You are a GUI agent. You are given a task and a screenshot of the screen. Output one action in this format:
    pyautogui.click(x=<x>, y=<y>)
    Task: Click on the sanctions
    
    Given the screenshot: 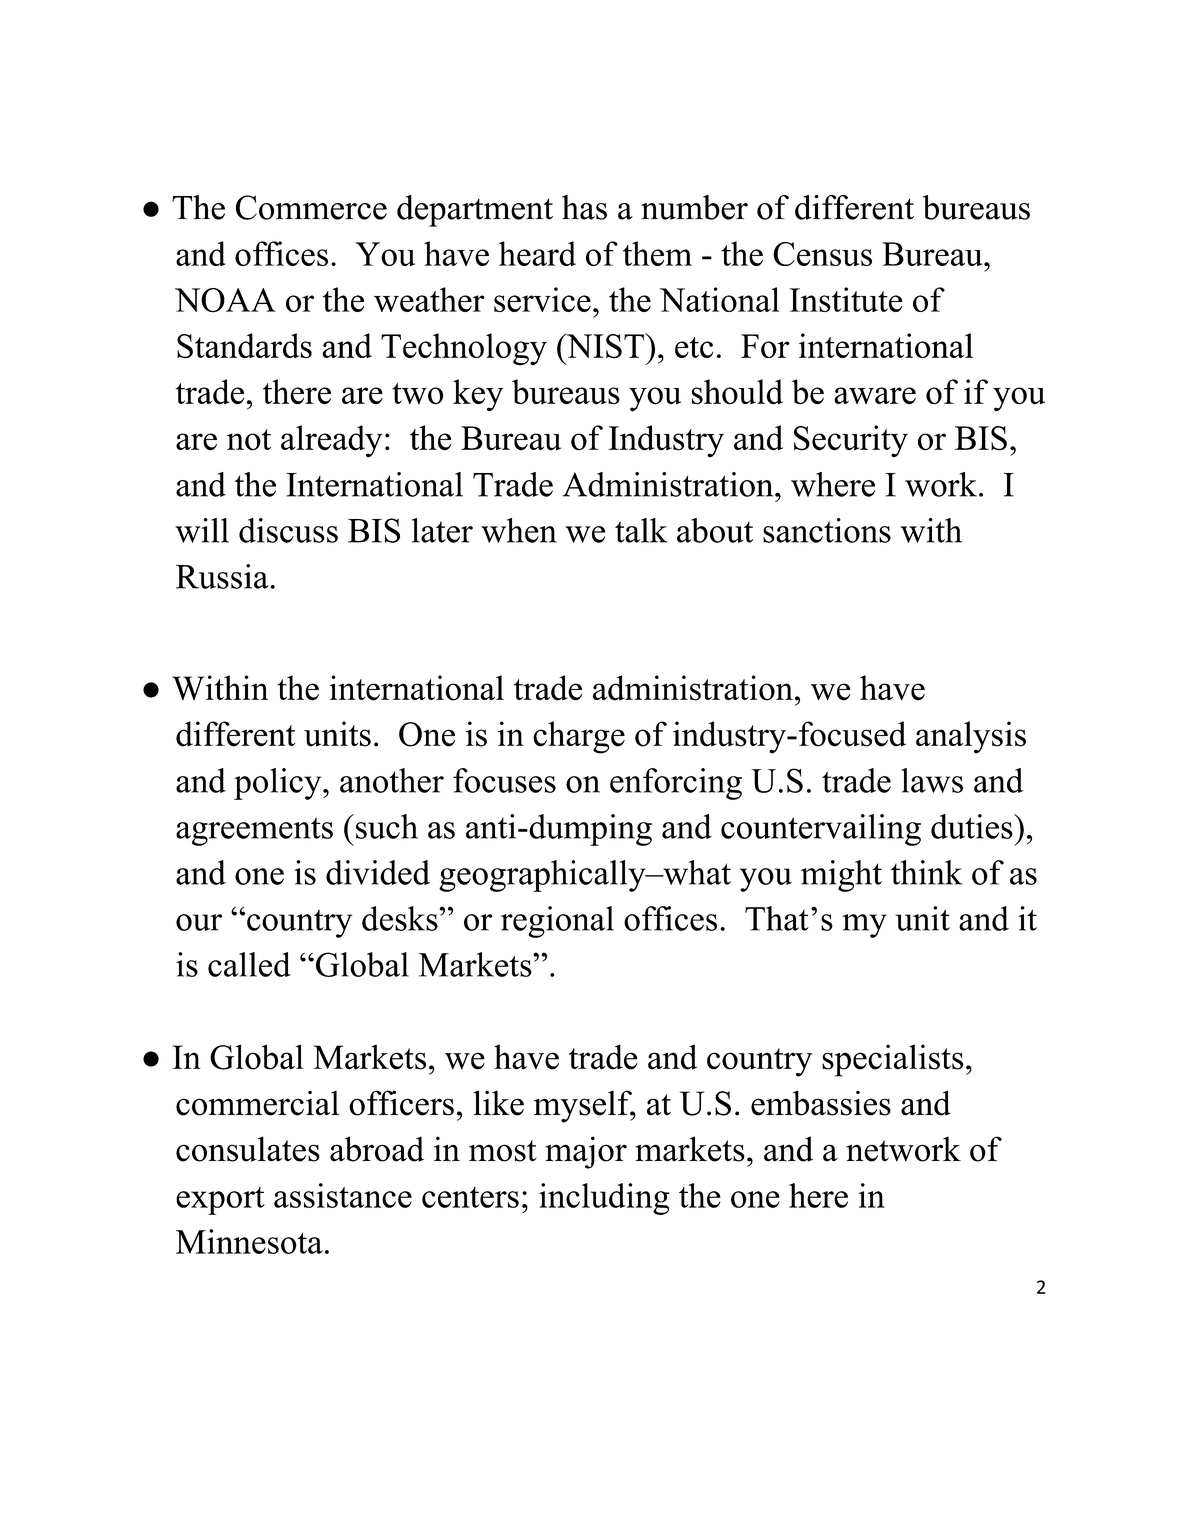 What is the action you would take?
    pyautogui.click(x=827, y=530)
